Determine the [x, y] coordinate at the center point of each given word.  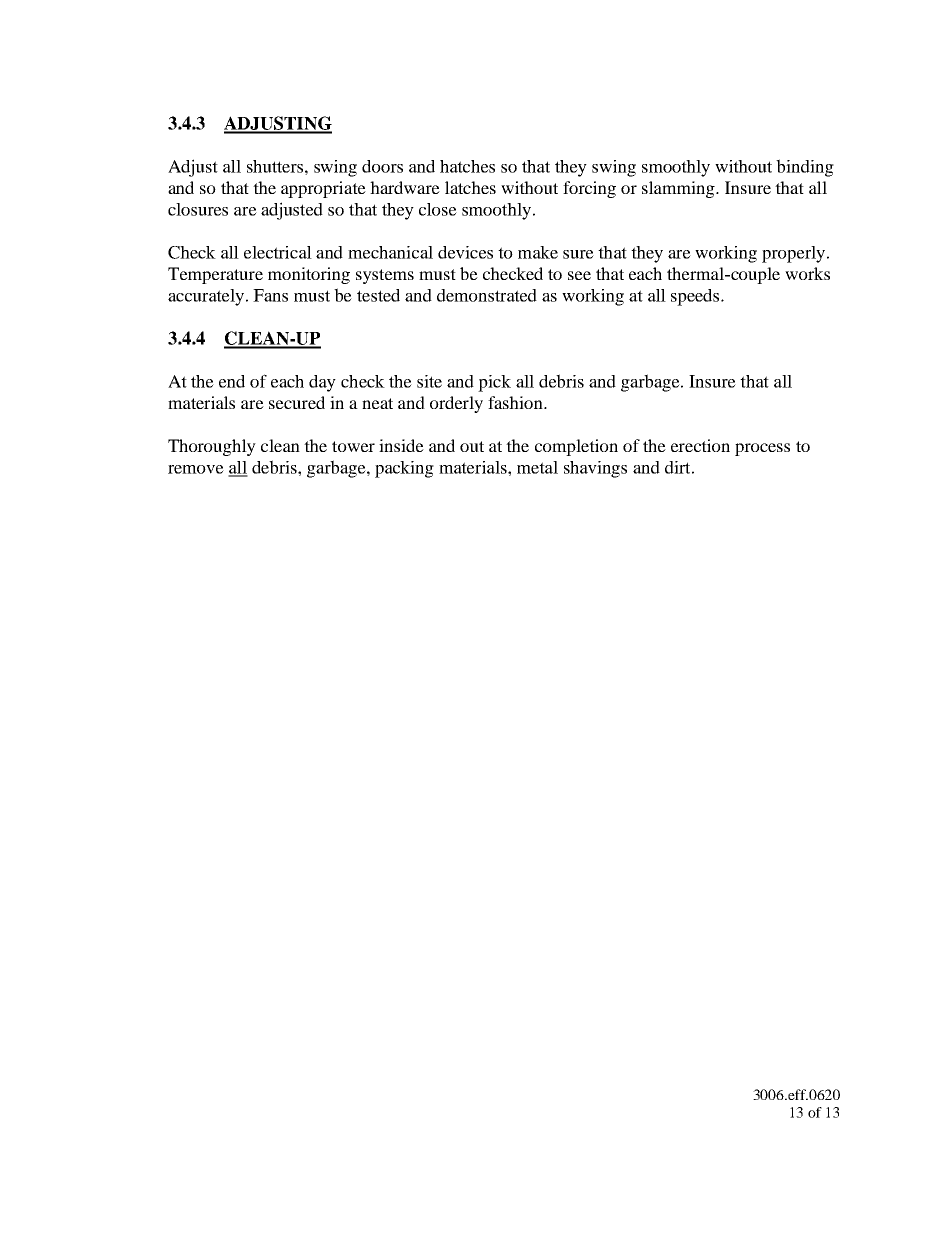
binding [805, 168]
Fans [270, 295]
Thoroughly [212, 447]
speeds [696, 297]
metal [537, 467]
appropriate [323, 189]
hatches [467, 166]
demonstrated [487, 295]
